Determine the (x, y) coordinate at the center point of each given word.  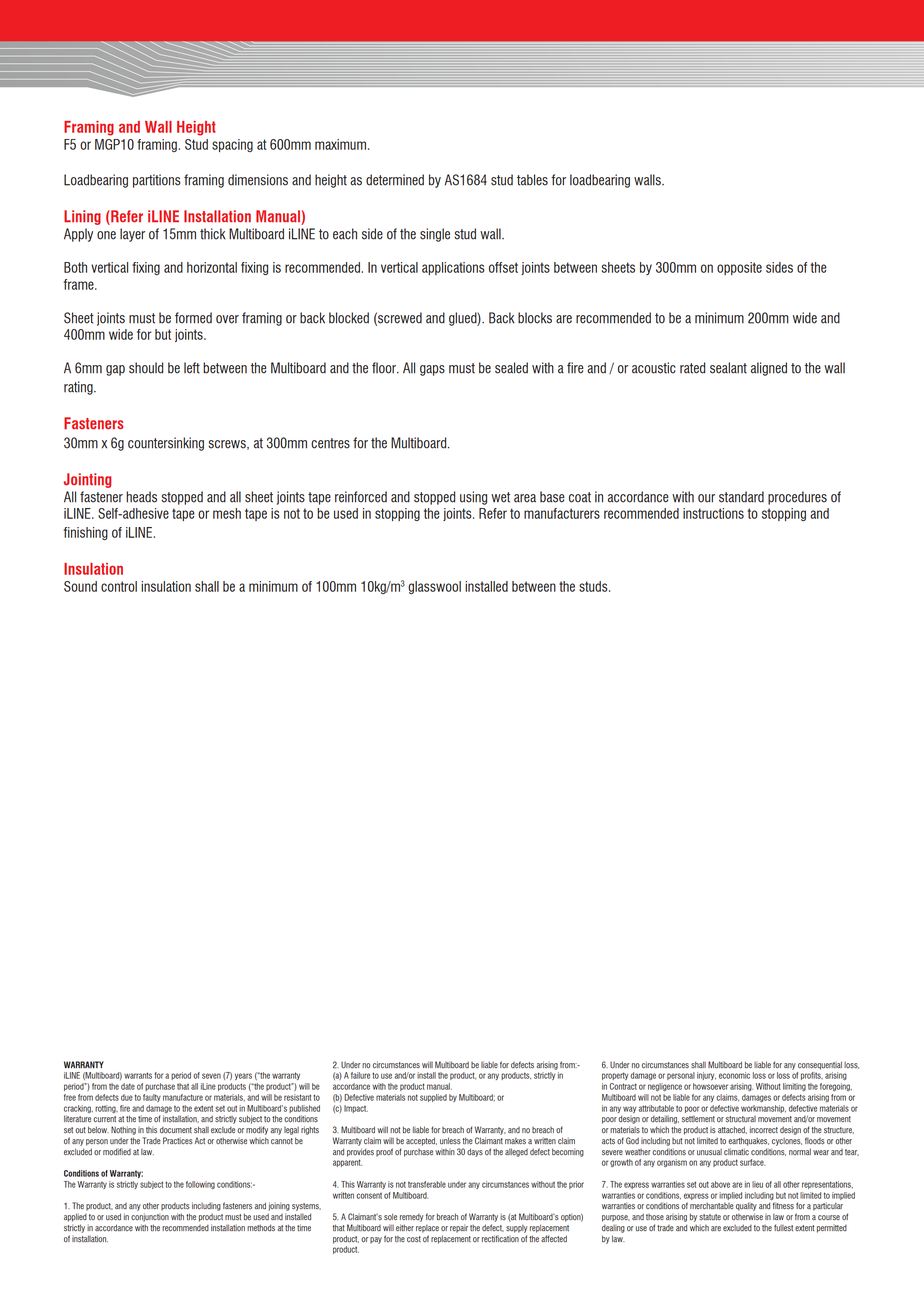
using (473, 498)
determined (395, 180)
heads (141, 497)
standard (741, 497)
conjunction (150, 1217)
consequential (820, 1065)
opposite (739, 268)
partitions (157, 181)
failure (360, 1075)
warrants (138, 1075)
